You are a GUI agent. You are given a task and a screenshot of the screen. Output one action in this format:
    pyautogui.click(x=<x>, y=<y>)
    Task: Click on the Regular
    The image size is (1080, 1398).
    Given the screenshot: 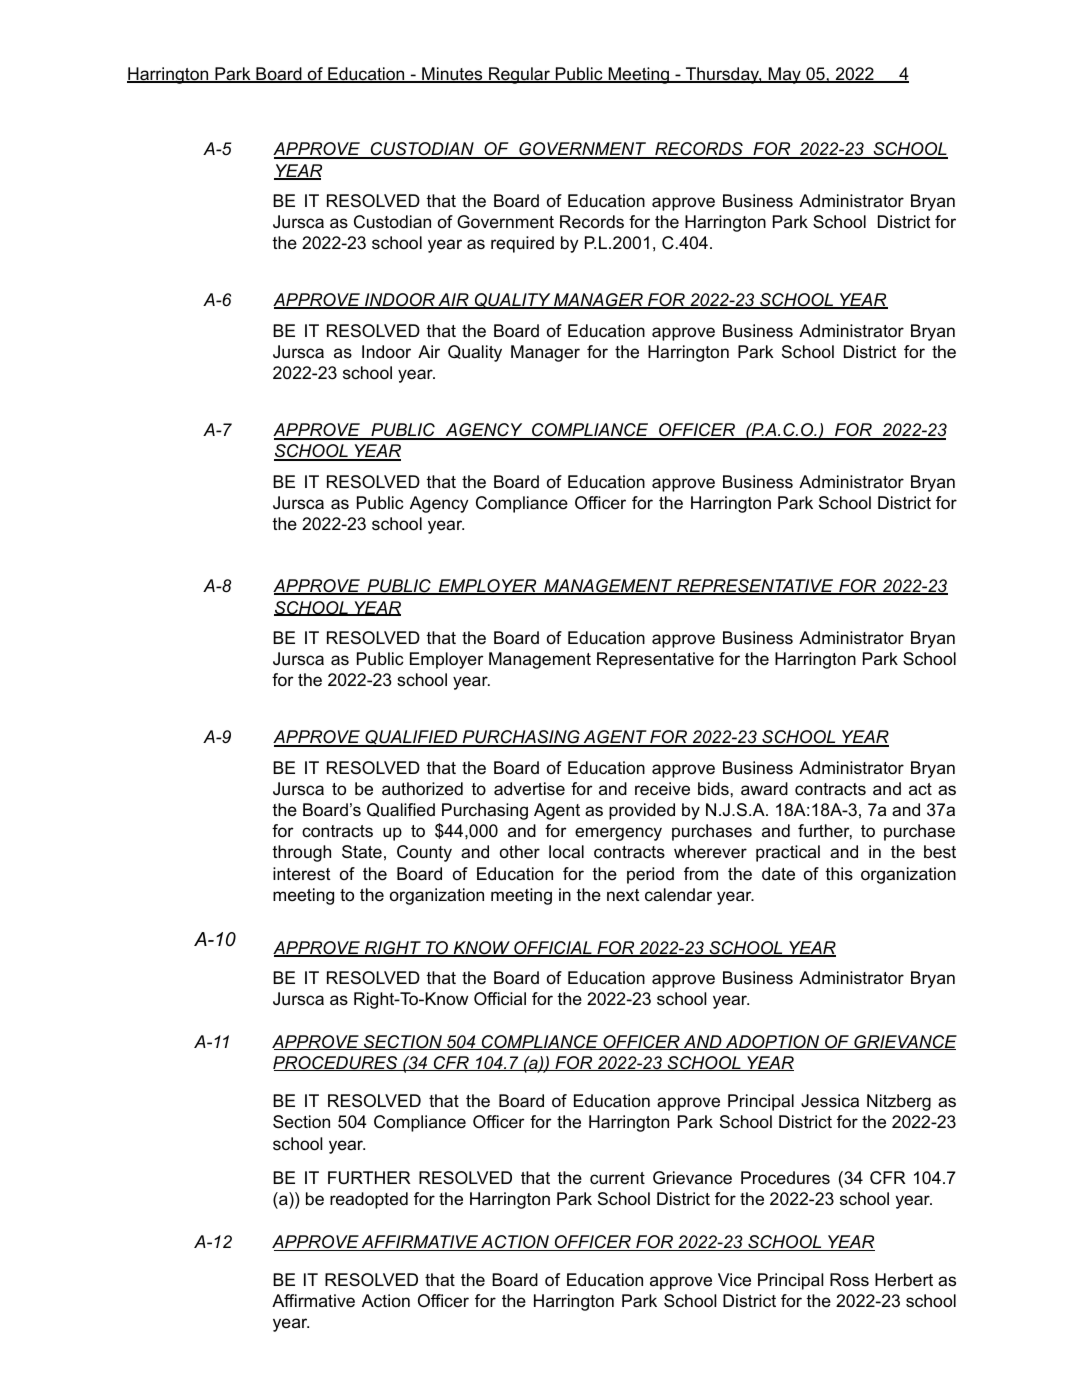 What is the action you would take?
    pyautogui.click(x=519, y=75)
